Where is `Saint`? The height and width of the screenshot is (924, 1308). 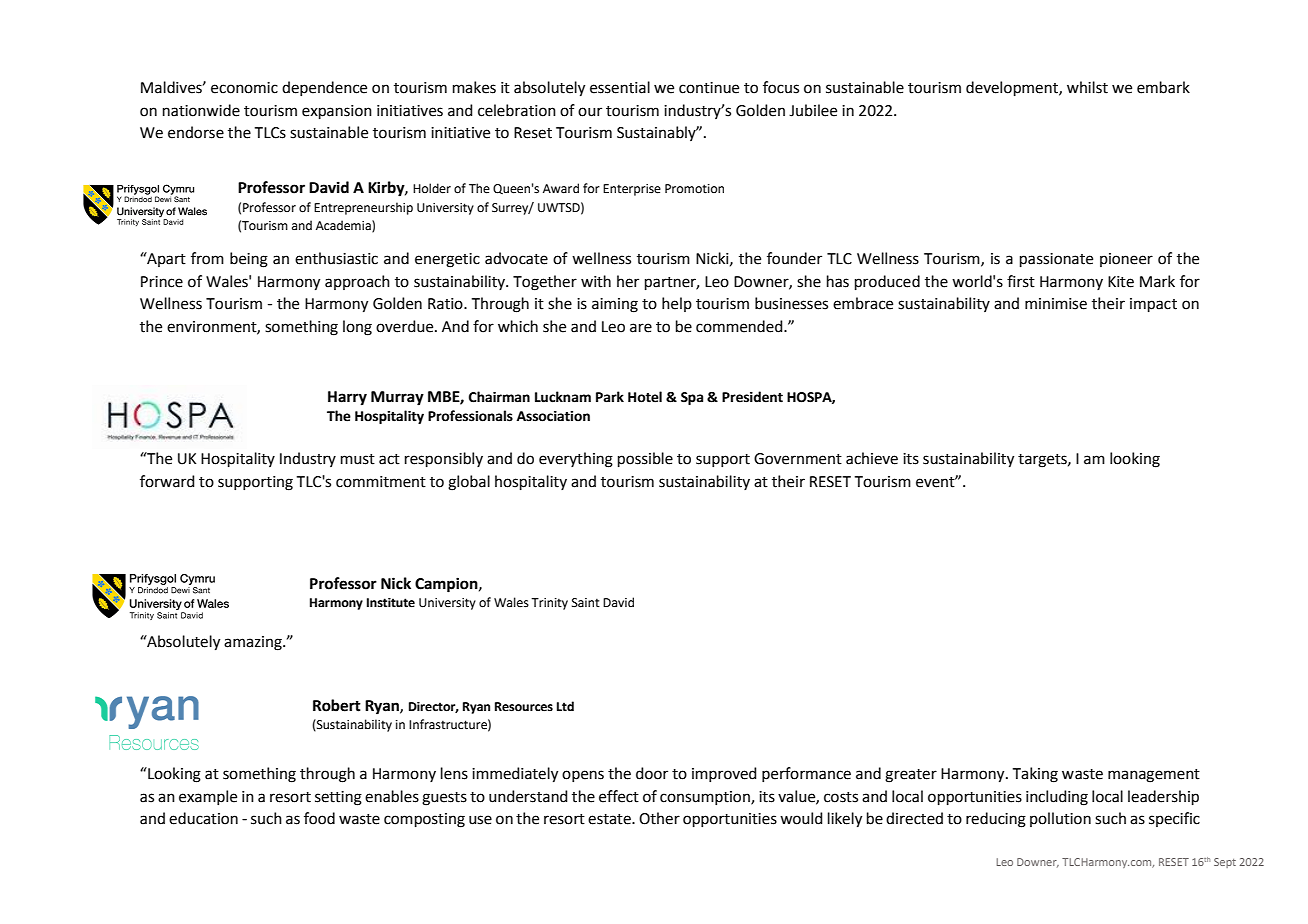
Saint is located at coordinates (586, 603).
